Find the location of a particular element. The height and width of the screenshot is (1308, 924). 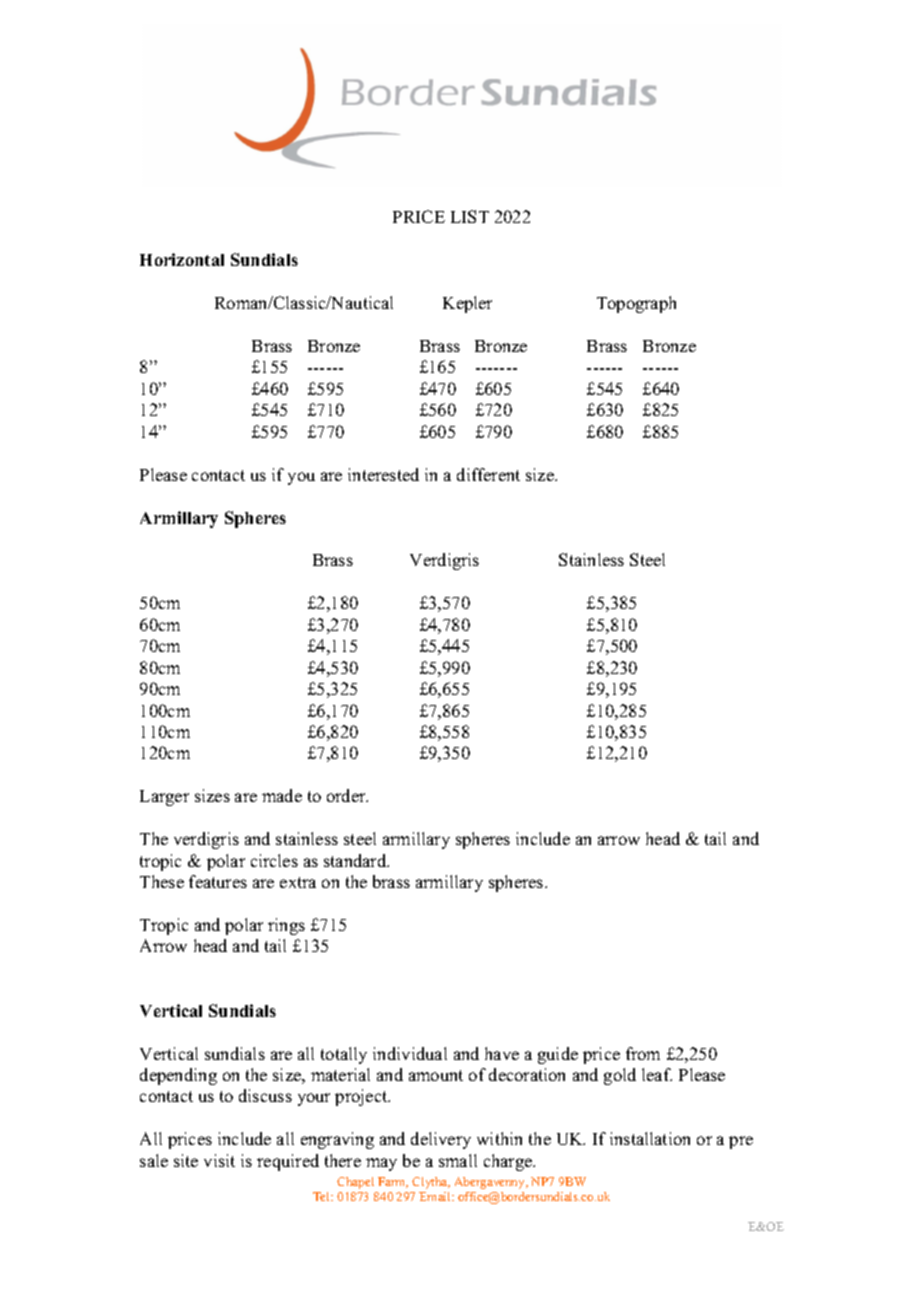

interested is located at coordinates (383, 474).
